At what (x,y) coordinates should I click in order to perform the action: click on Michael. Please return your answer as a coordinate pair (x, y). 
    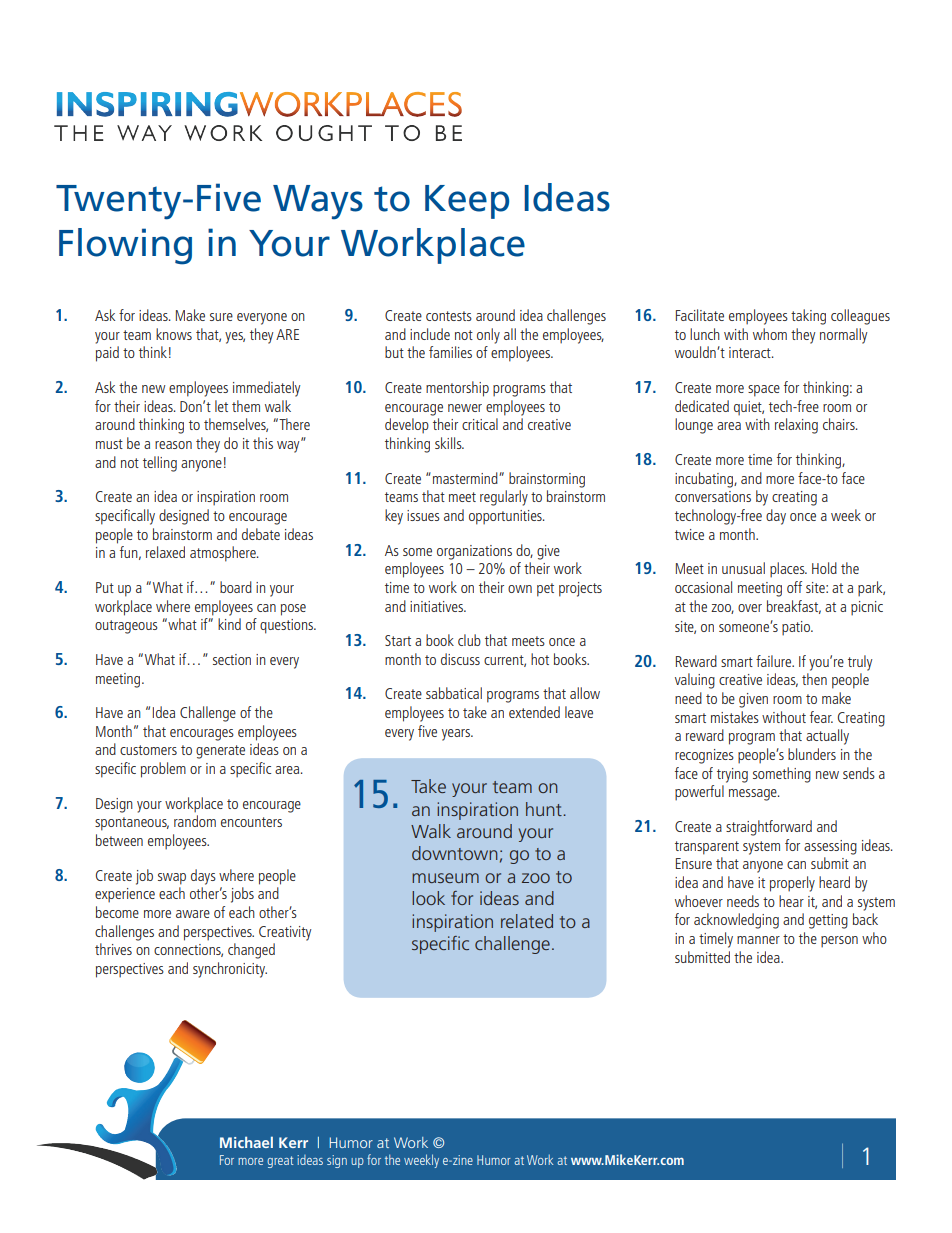
    Looking at the image, I should click on (246, 1142).
